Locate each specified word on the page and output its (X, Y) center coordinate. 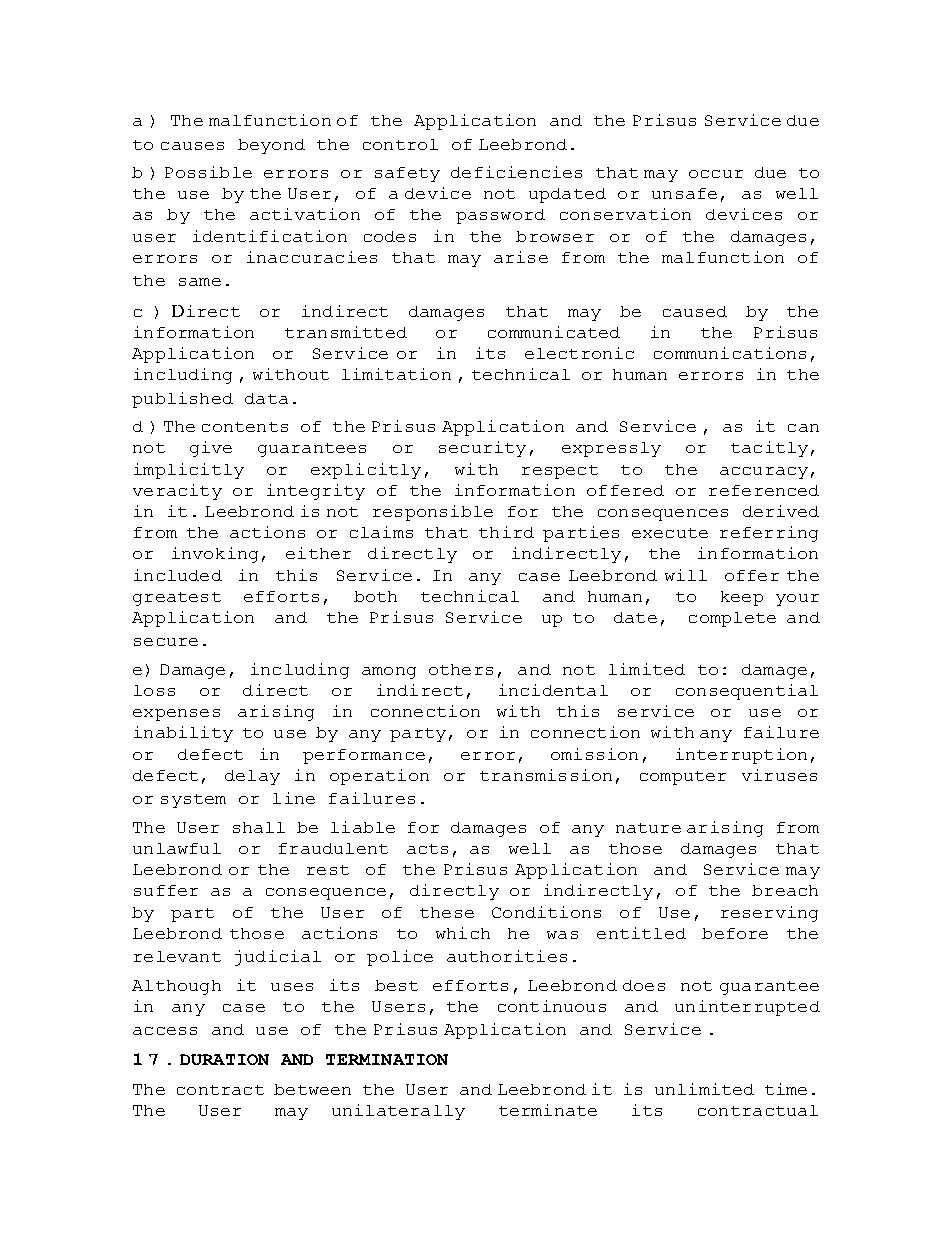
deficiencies (516, 172)
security (482, 449)
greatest (177, 599)
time (786, 1089)
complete (732, 619)
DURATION (224, 1059)
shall (259, 827)
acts (427, 849)
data (266, 398)
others (461, 669)
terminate (548, 1110)
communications (730, 353)
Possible (208, 172)
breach (785, 890)
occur (716, 174)
